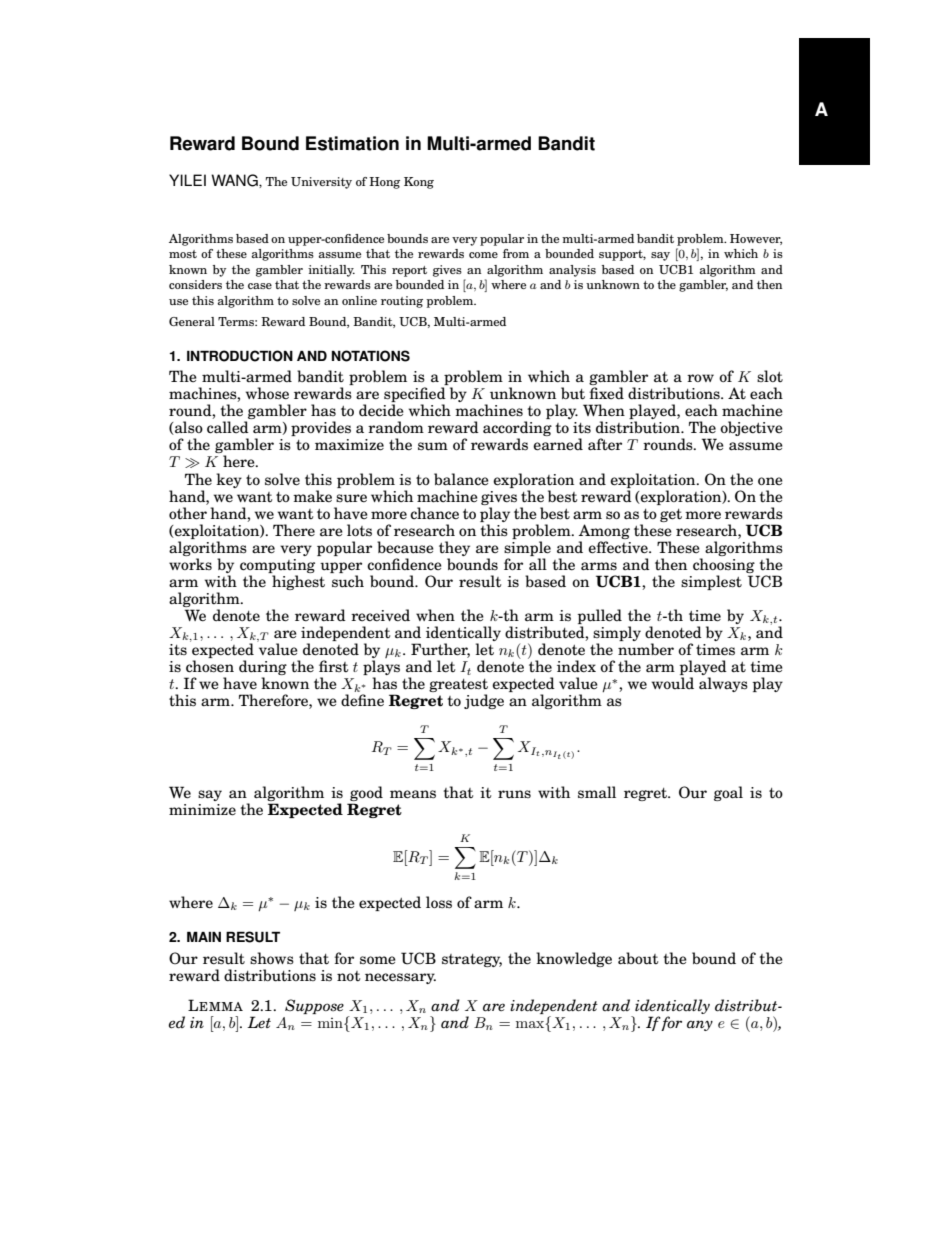 This image has width=952, height=1233. Describe the element at coordinates (484, 701) in the image. I see `judge` at that location.
